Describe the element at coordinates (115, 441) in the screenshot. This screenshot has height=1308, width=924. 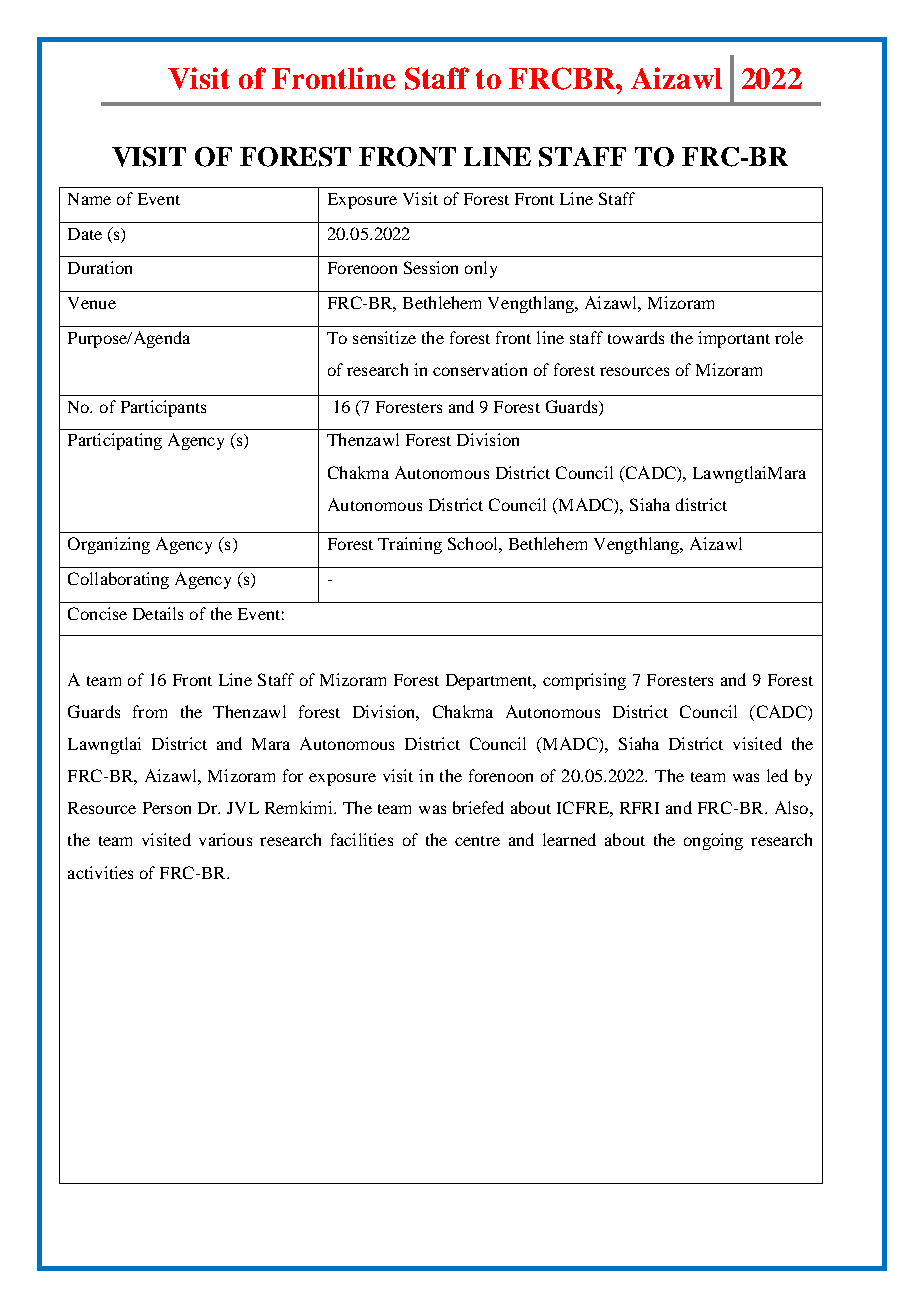
I see `Participating` at that location.
